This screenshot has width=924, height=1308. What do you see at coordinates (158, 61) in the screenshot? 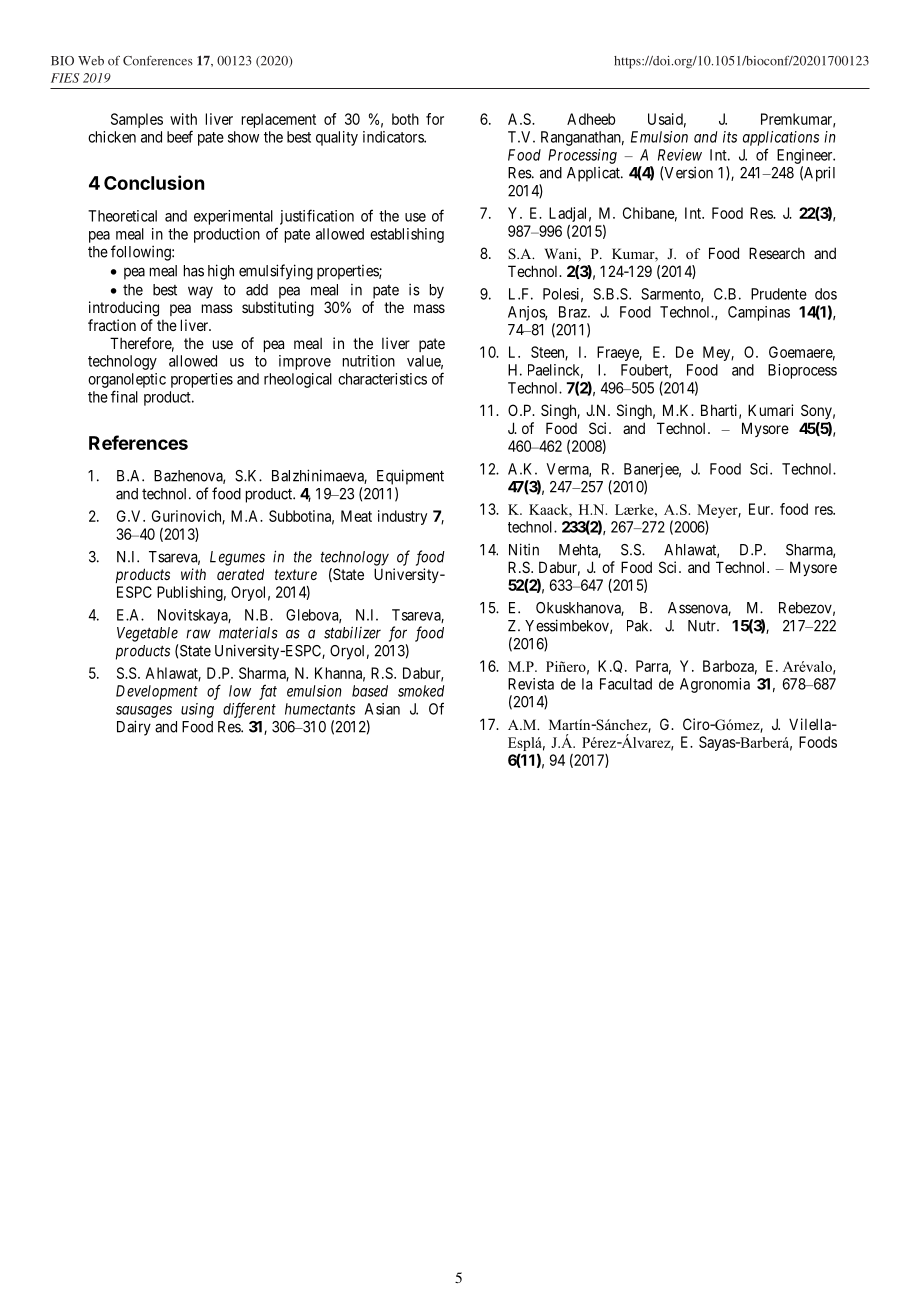
I see `Conferences` at bounding box center [158, 61].
